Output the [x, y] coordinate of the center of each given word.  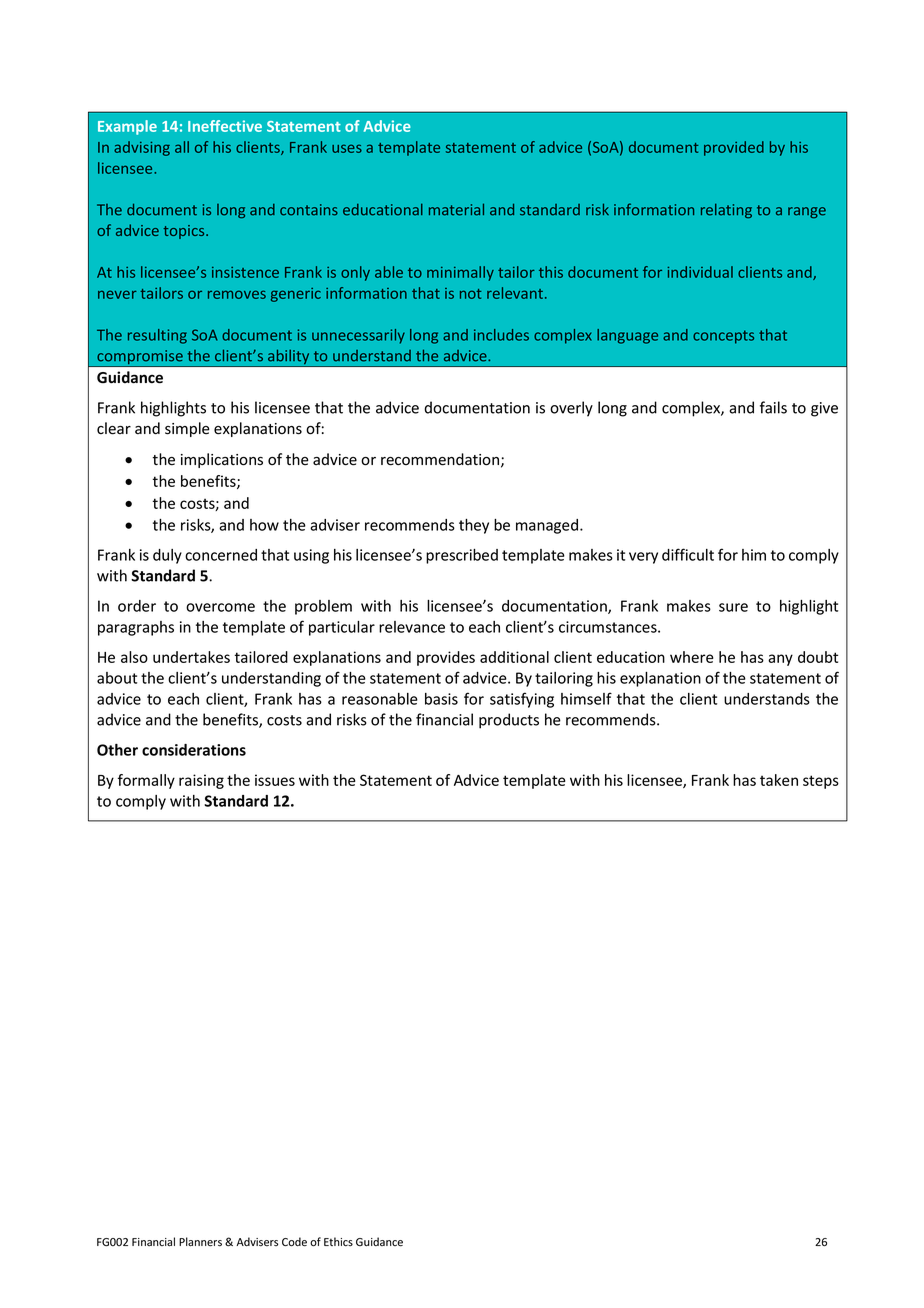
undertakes [191, 657]
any [780, 660]
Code [294, 1242]
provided [734, 148]
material [456, 209]
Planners [200, 1242]
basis [441, 699]
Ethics [338, 1241]
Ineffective [225, 126]
